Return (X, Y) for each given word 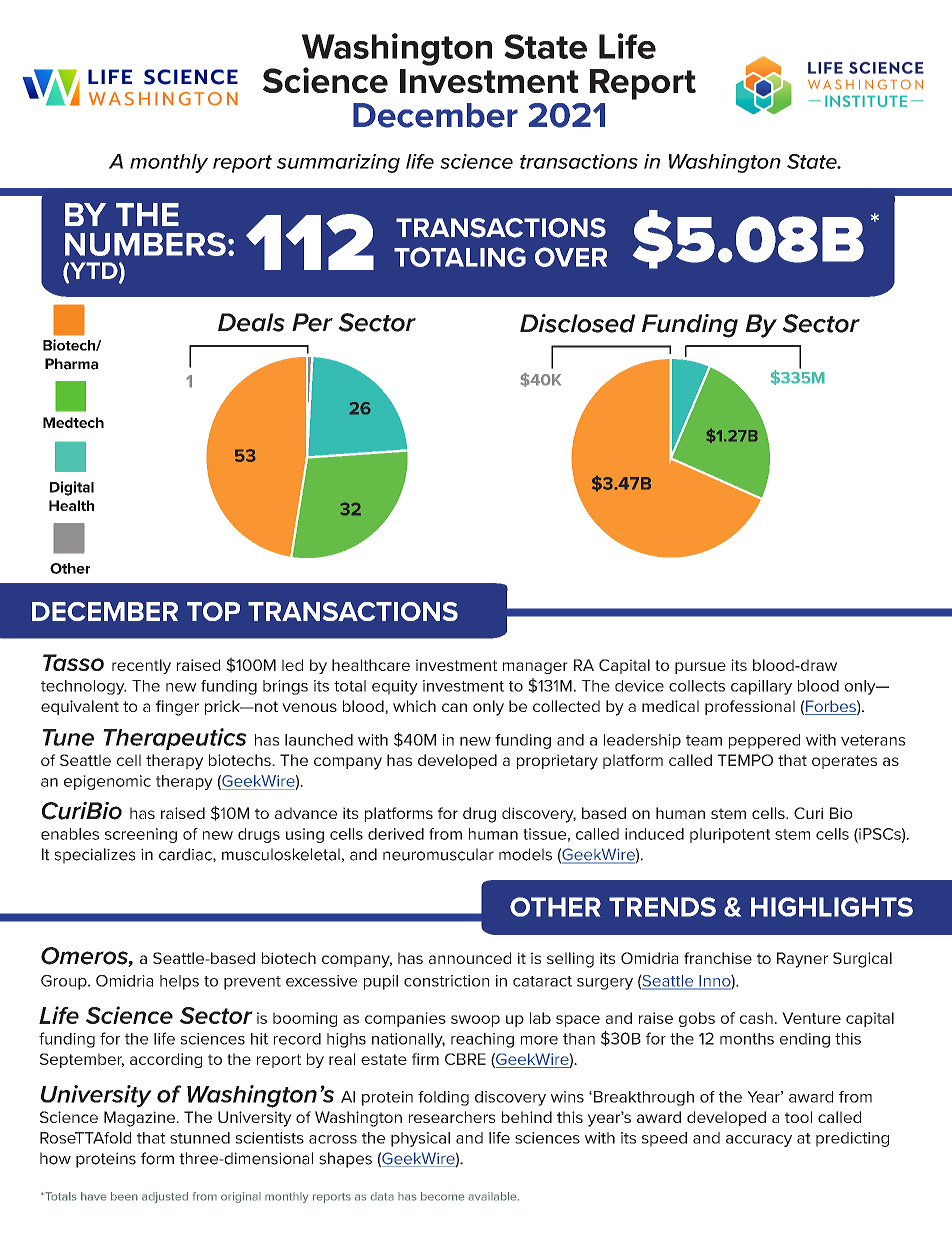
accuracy (759, 1141)
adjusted (165, 1197)
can (454, 707)
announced (470, 958)
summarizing (338, 163)
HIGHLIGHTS (832, 907)
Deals (251, 322)
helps (179, 982)
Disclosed (577, 323)
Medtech (73, 422)
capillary (761, 687)
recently (141, 666)
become (443, 1196)
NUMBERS (145, 244)
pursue (700, 668)
